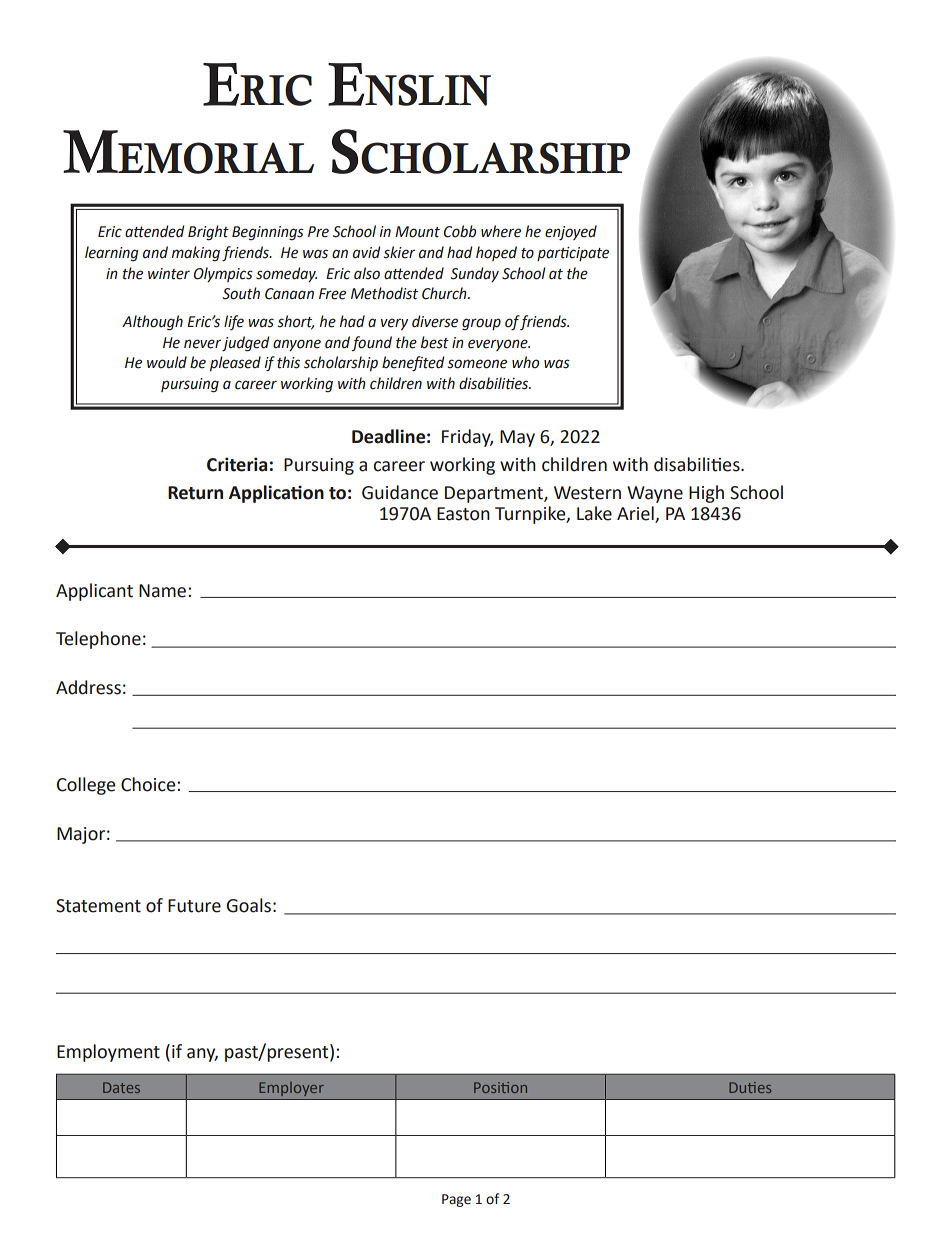 This image has width=952, height=1233. What do you see at coordinates (573, 254) in the image?
I see `participate` at bounding box center [573, 254].
